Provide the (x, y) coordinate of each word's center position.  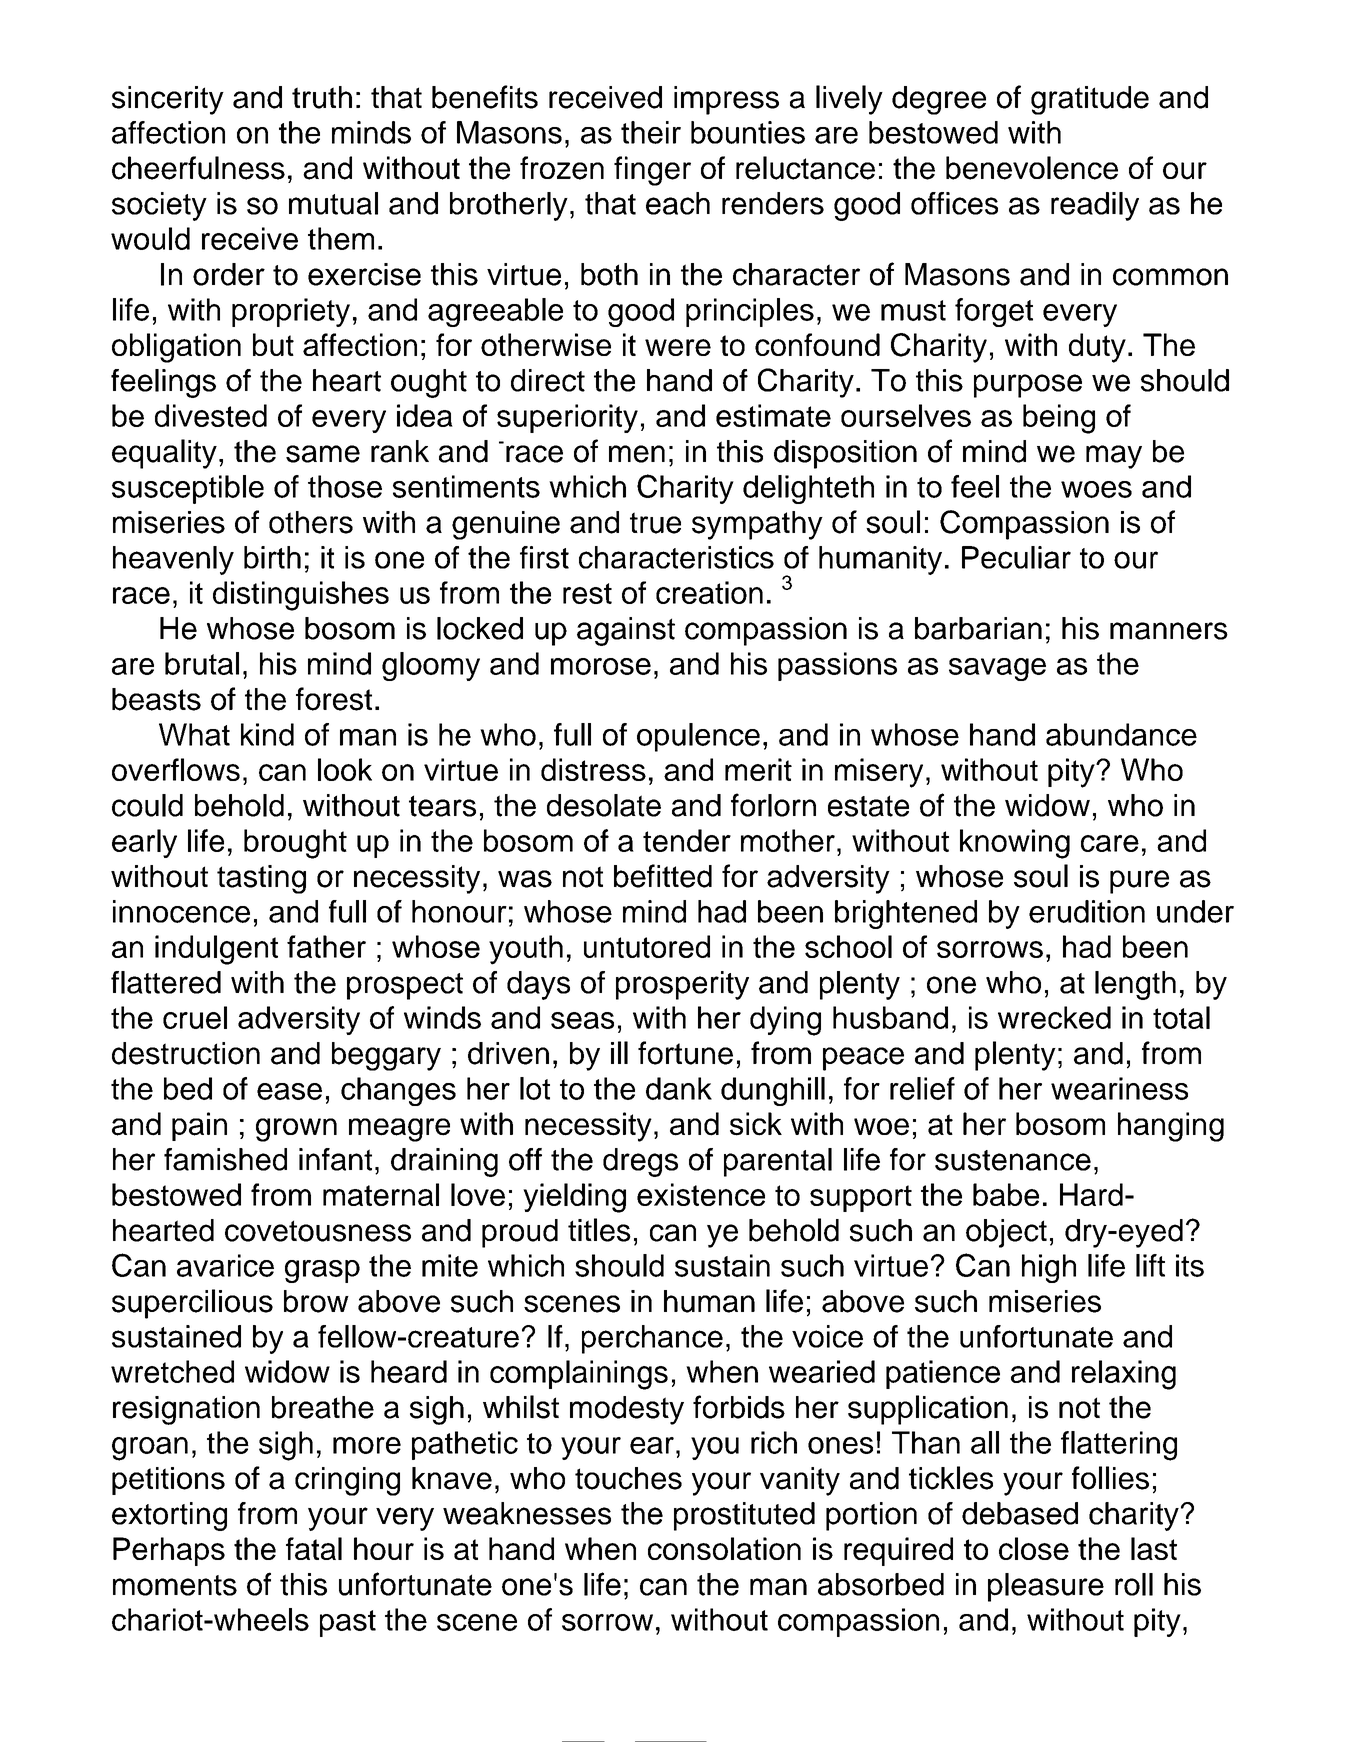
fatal (314, 1548)
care (1110, 843)
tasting (261, 879)
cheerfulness (198, 168)
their (651, 132)
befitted (663, 876)
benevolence (1032, 168)
